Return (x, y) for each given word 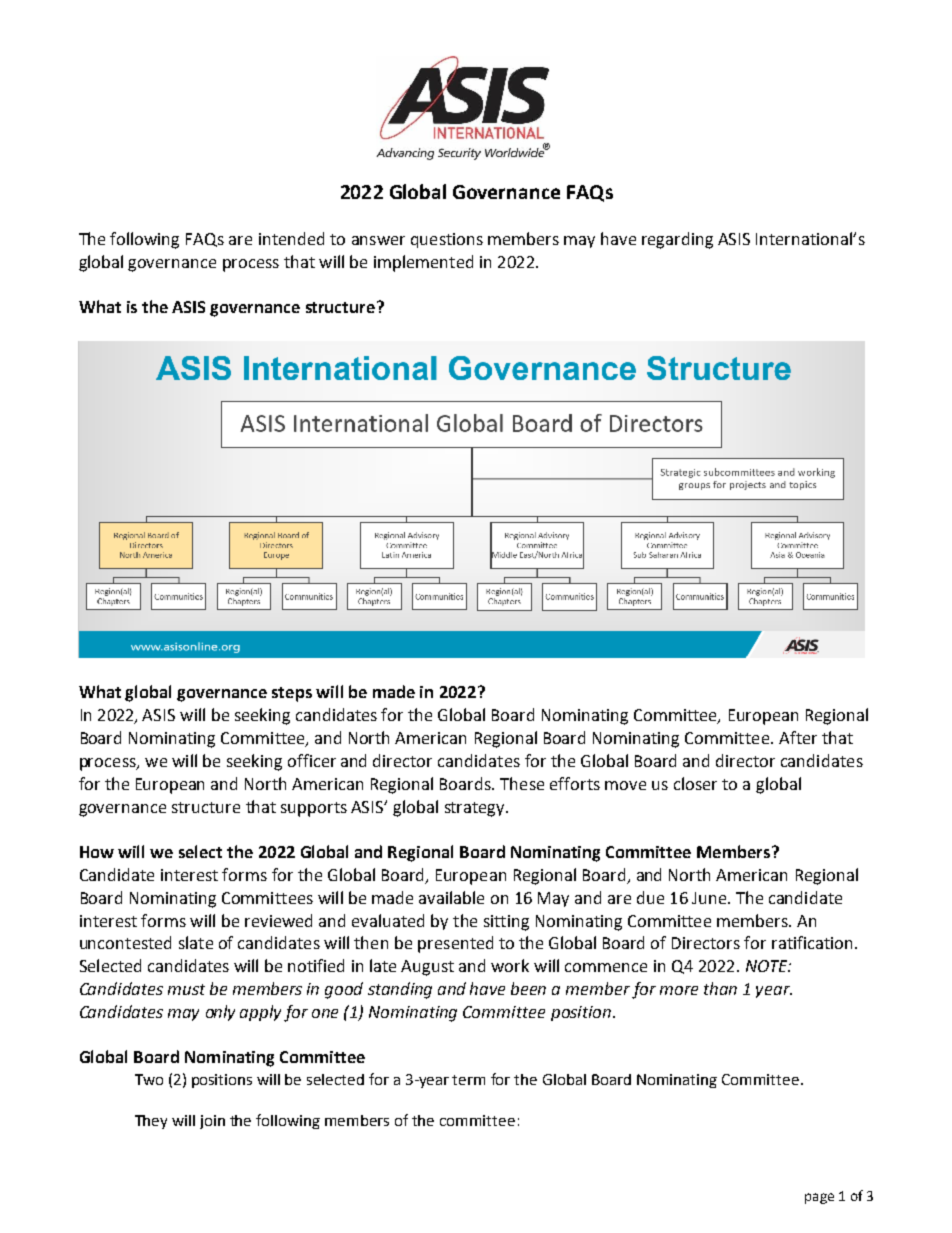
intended (291, 238)
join (212, 1122)
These (522, 783)
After (798, 737)
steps (292, 694)
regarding (677, 240)
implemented (423, 263)
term (468, 1080)
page (819, 1198)
